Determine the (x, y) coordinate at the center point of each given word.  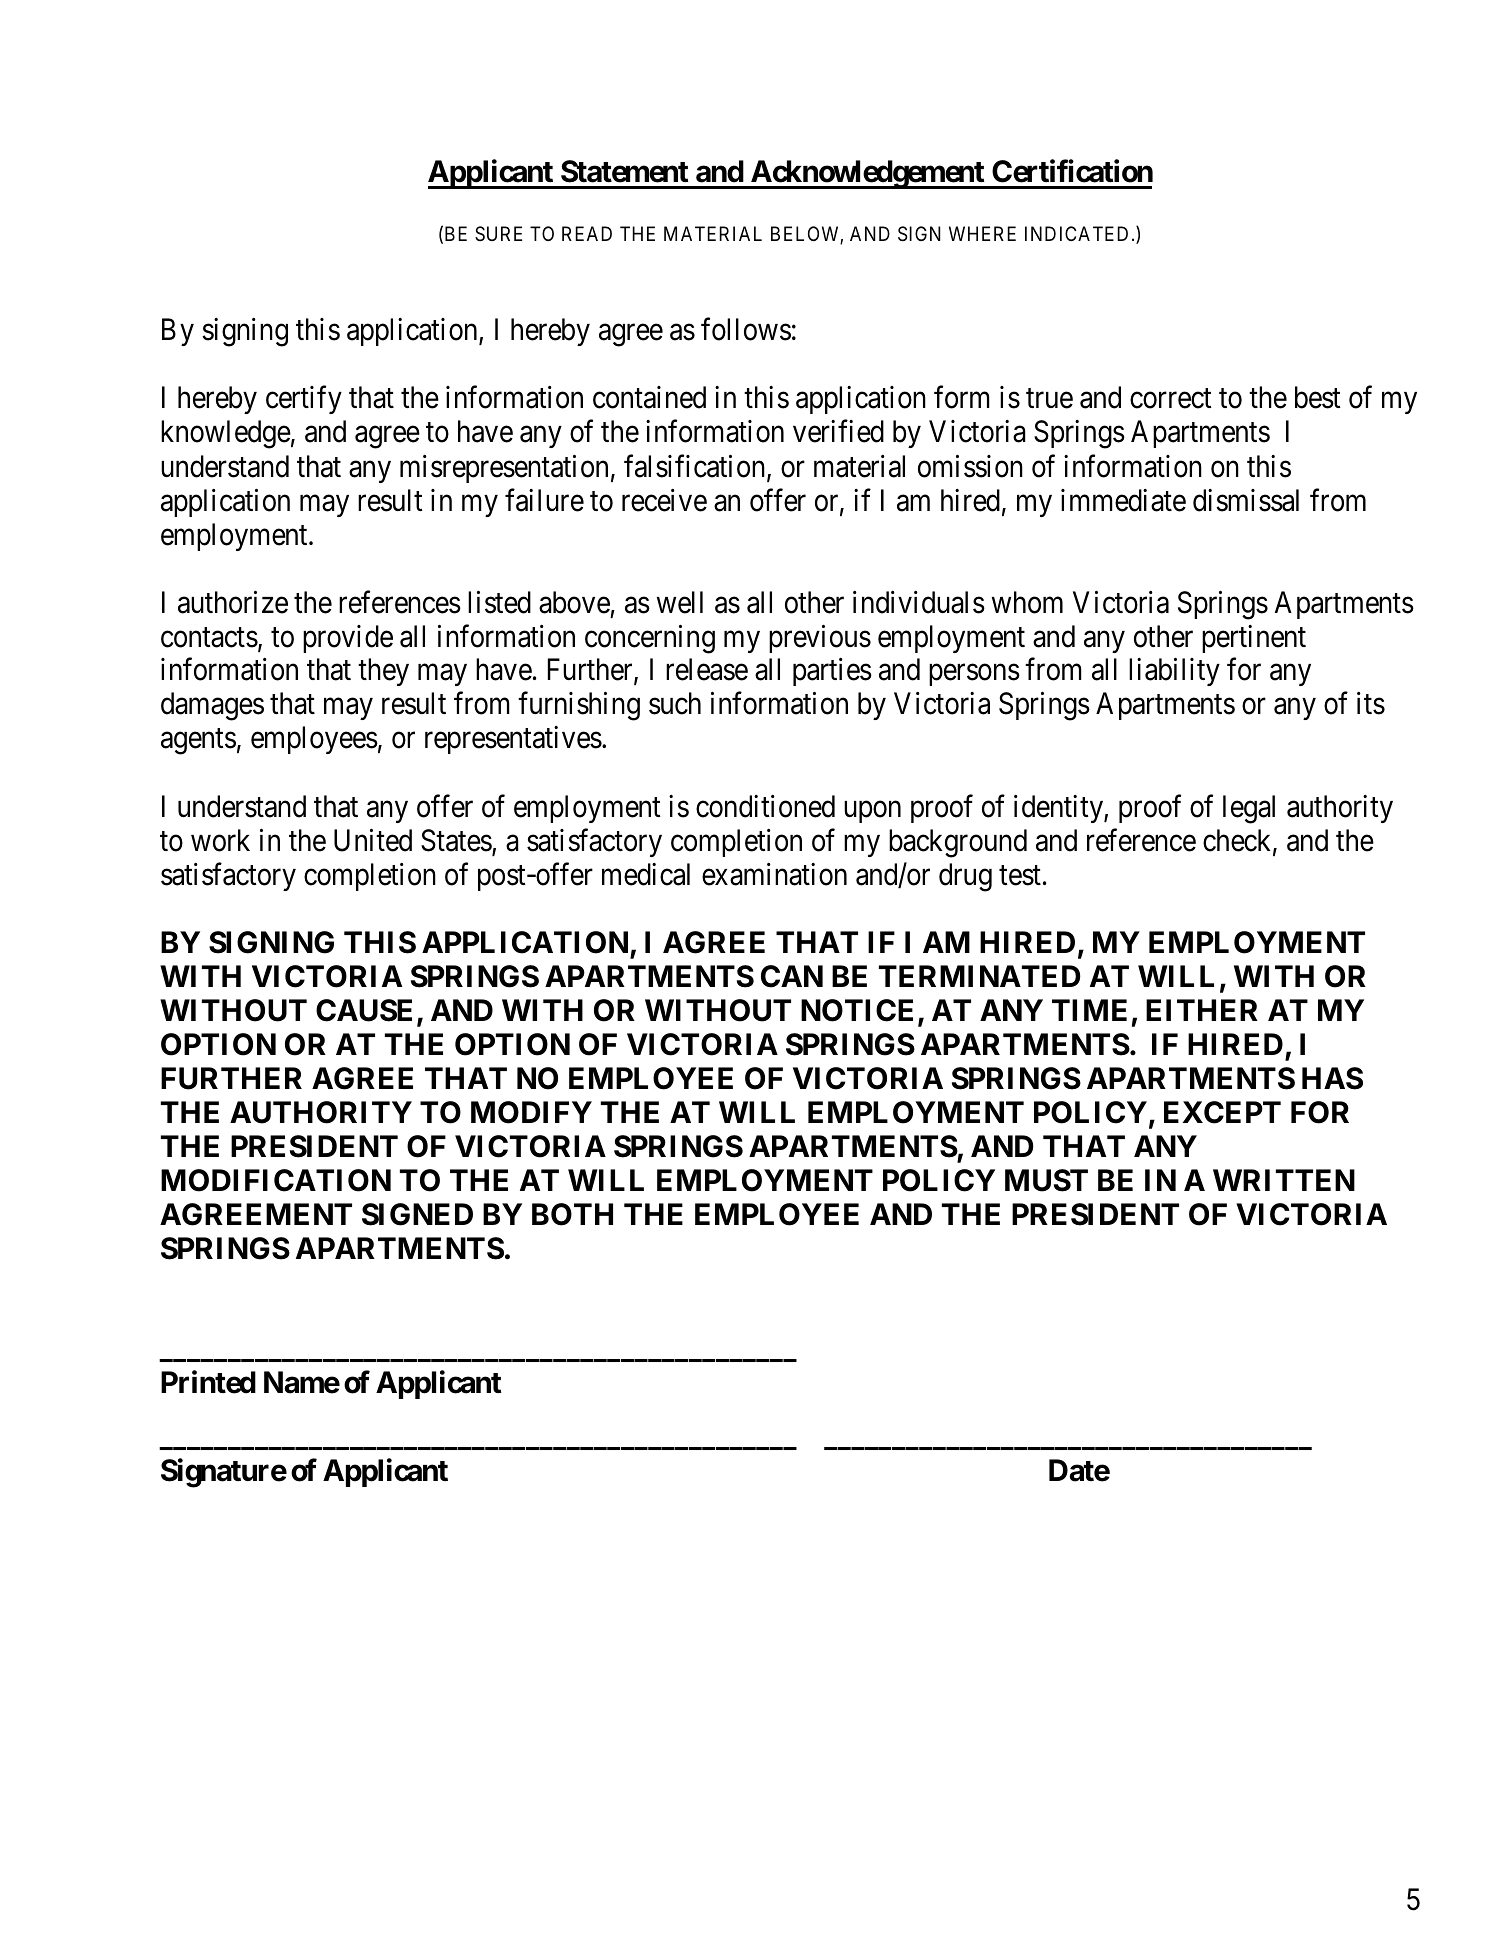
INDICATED (1076, 233)
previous (820, 639)
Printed (208, 1382)
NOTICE (857, 1010)
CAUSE (364, 1010)
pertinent (1254, 639)
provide (348, 639)
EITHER (1202, 1010)
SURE (498, 233)
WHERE (982, 233)
